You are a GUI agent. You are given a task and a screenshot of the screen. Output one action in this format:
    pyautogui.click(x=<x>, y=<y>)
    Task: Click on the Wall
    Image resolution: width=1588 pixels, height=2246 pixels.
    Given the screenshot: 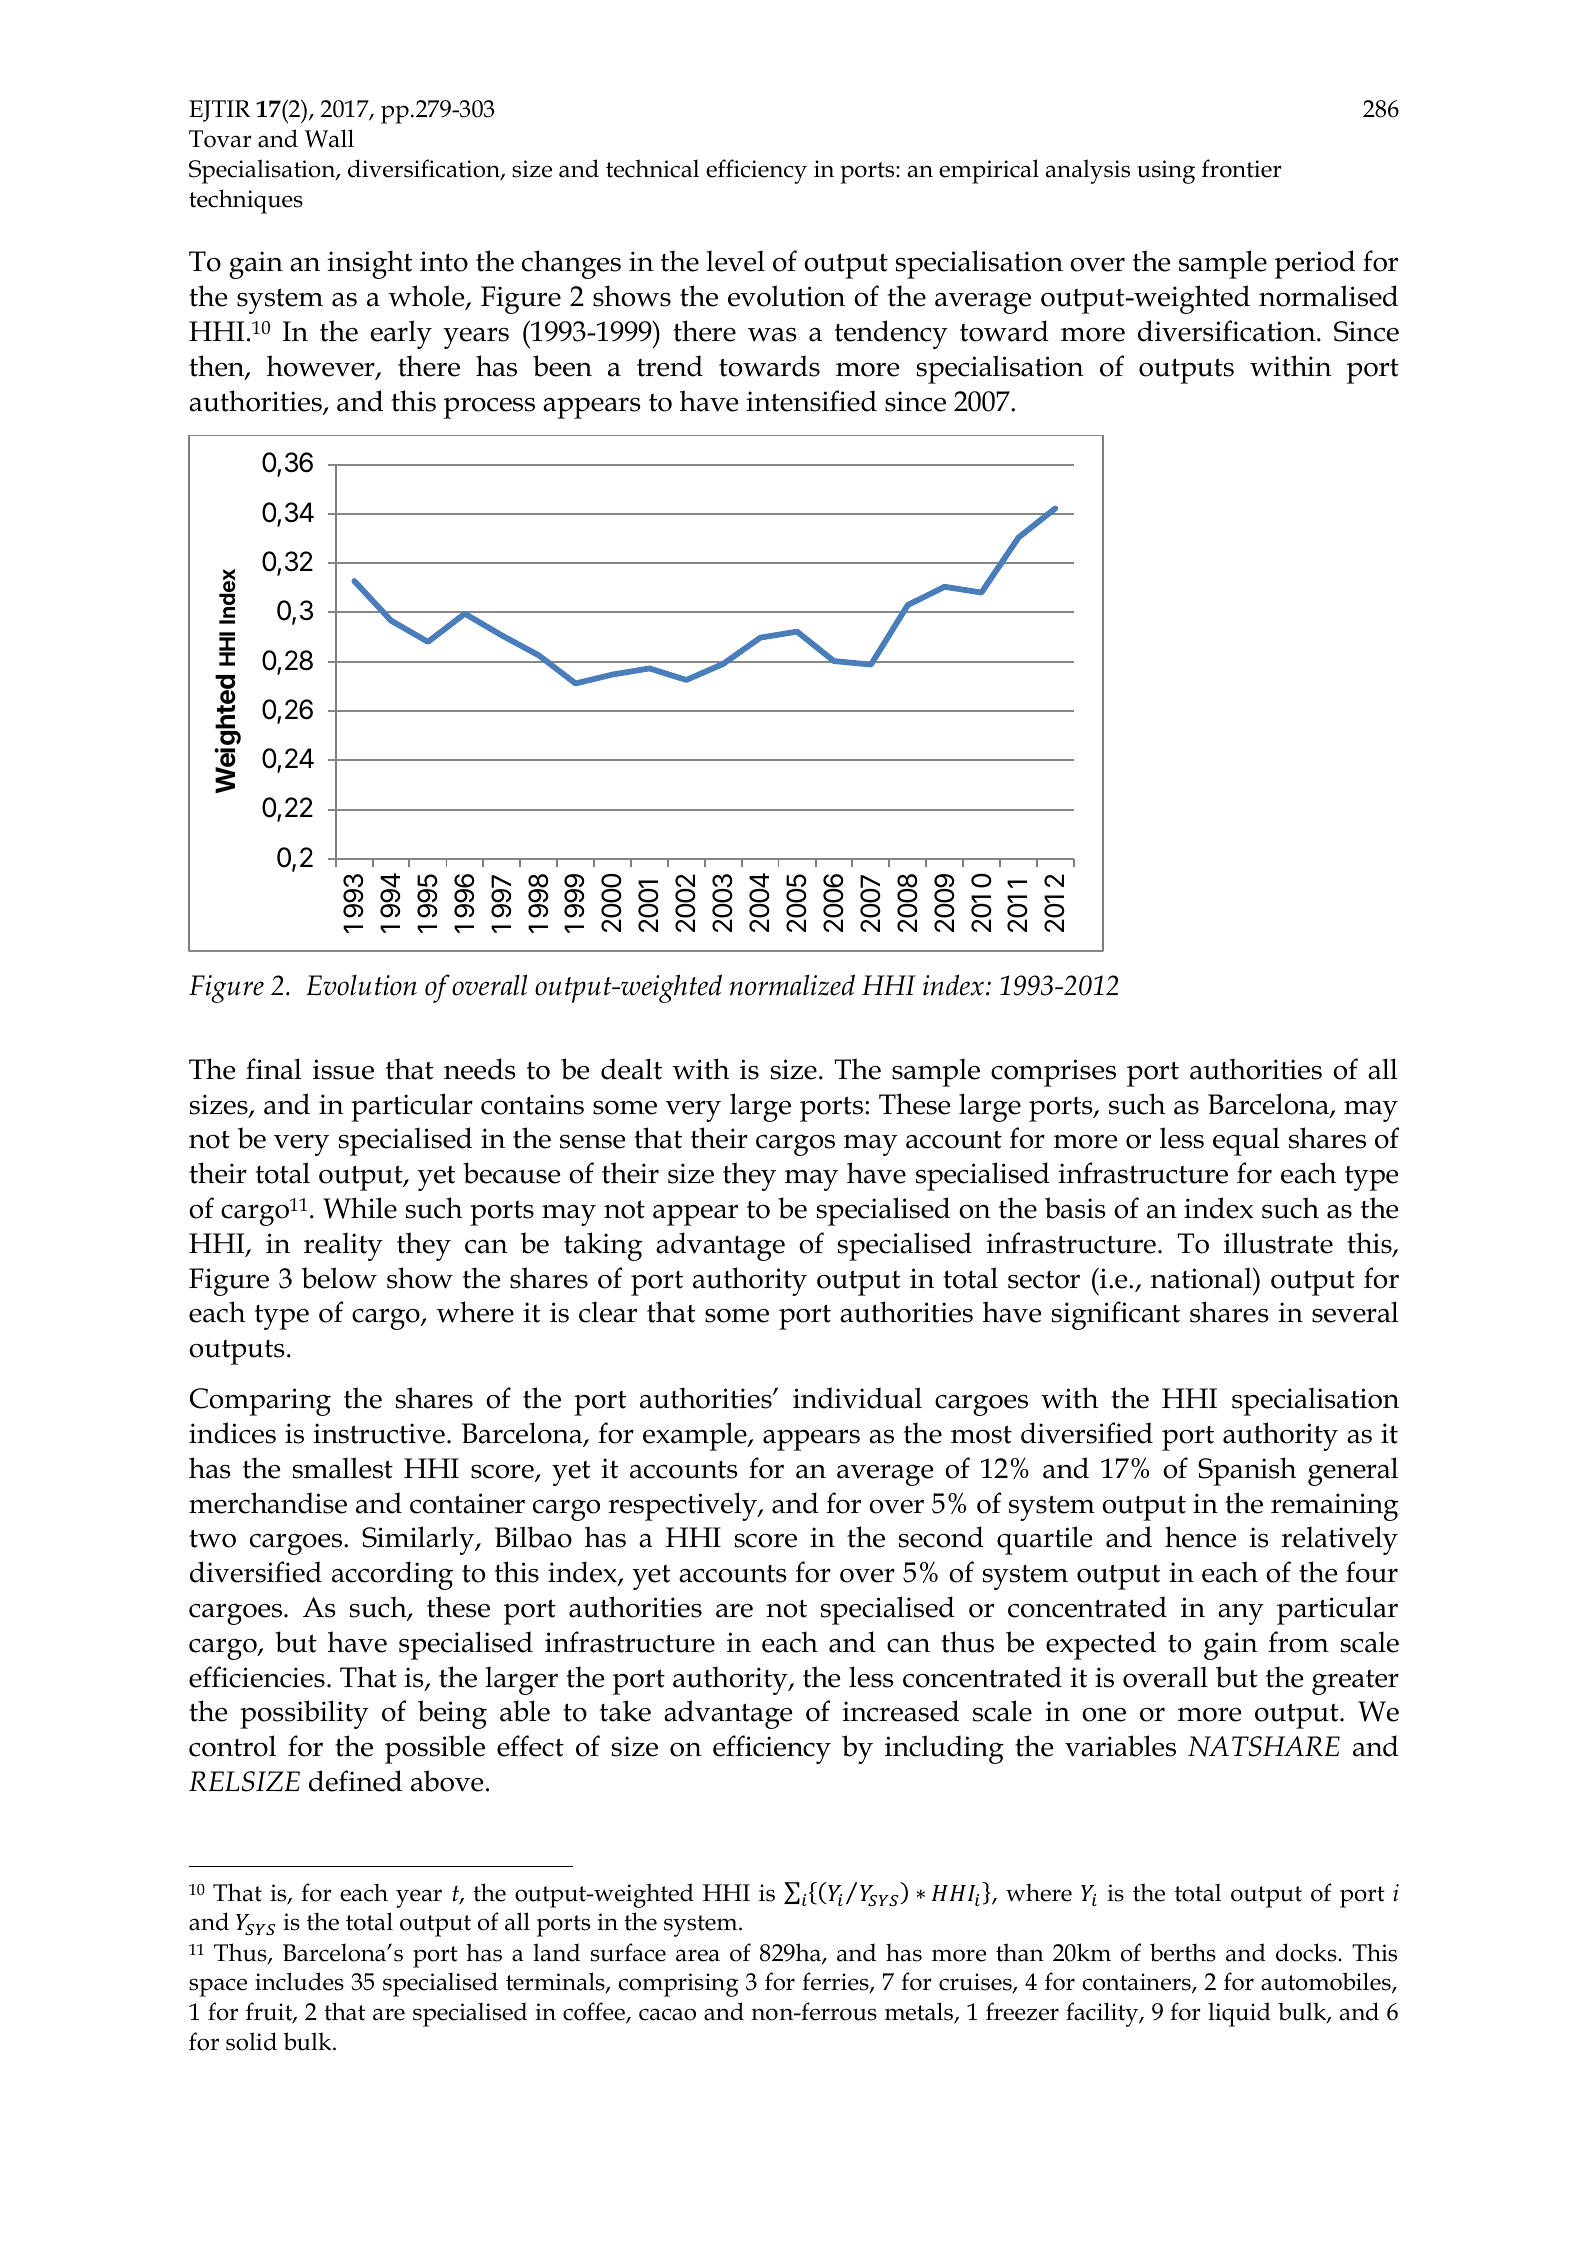 What is the action you would take?
    pyautogui.click(x=329, y=138)
